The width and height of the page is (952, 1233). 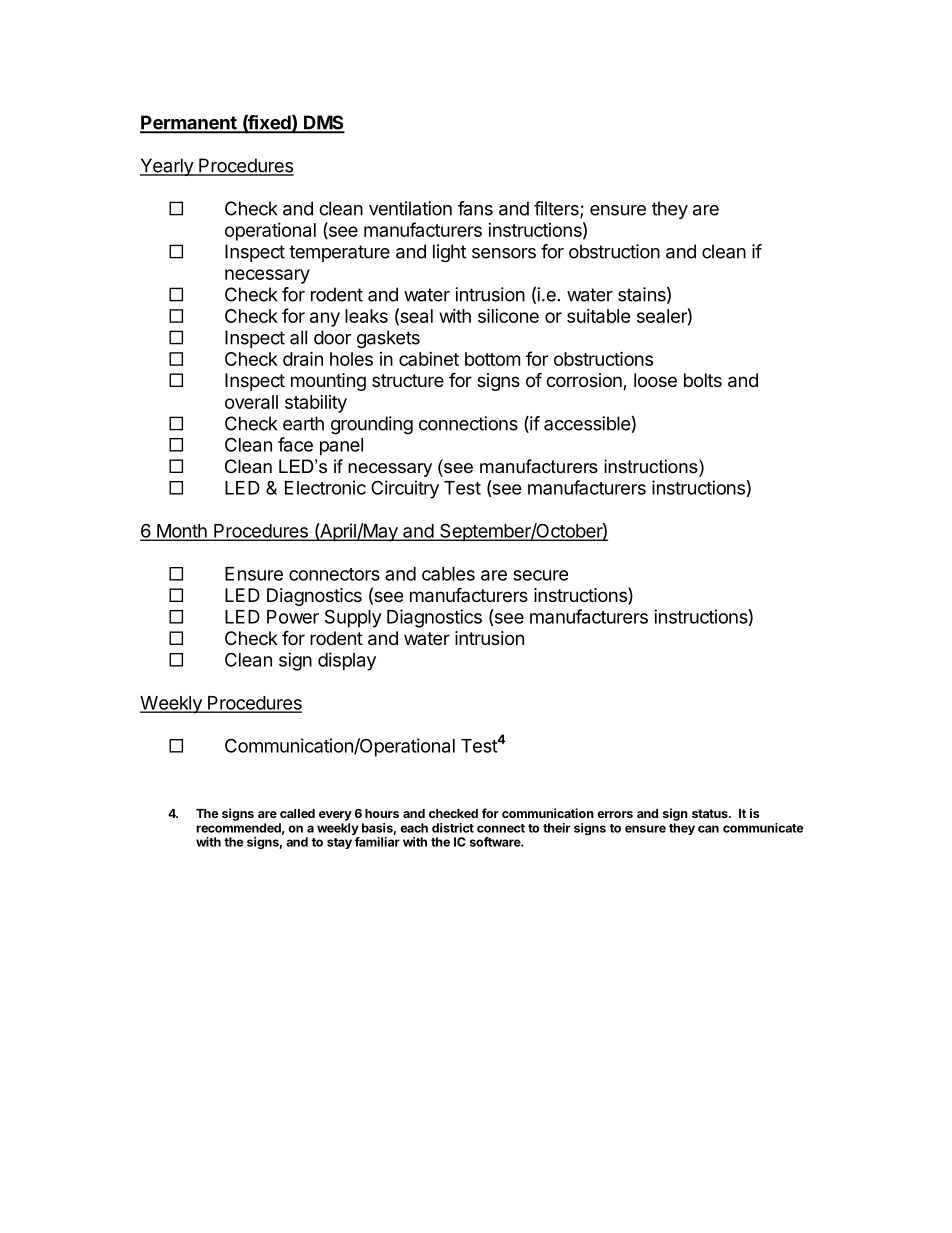 What do you see at coordinates (557, 209) in the page?
I see `filters` at bounding box center [557, 209].
